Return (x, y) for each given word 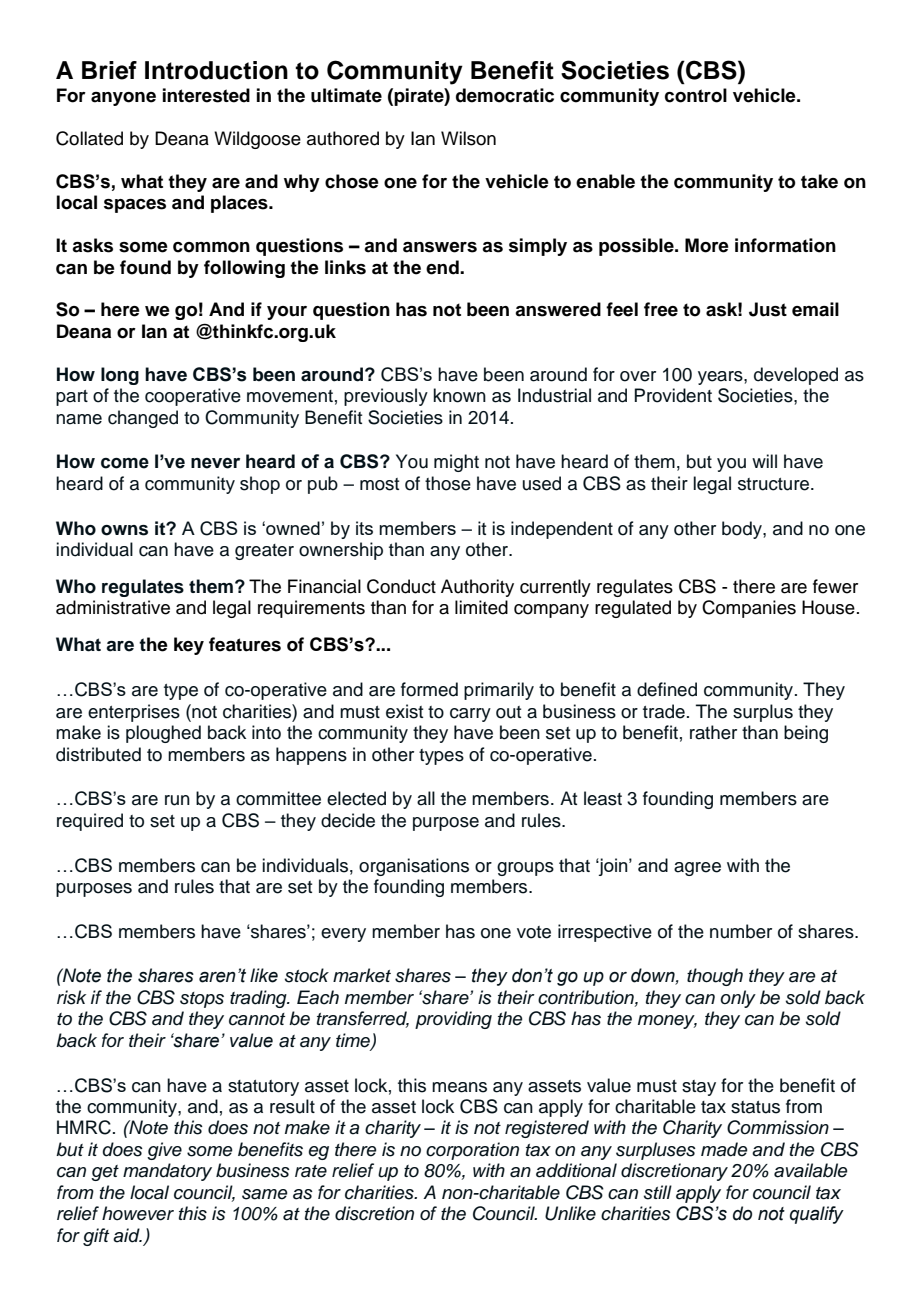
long (120, 376)
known (459, 395)
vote (534, 932)
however (138, 1213)
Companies (749, 609)
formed (429, 689)
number (741, 931)
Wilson (468, 138)
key (189, 646)
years (721, 378)
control (696, 95)
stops (202, 1000)
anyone (123, 99)
